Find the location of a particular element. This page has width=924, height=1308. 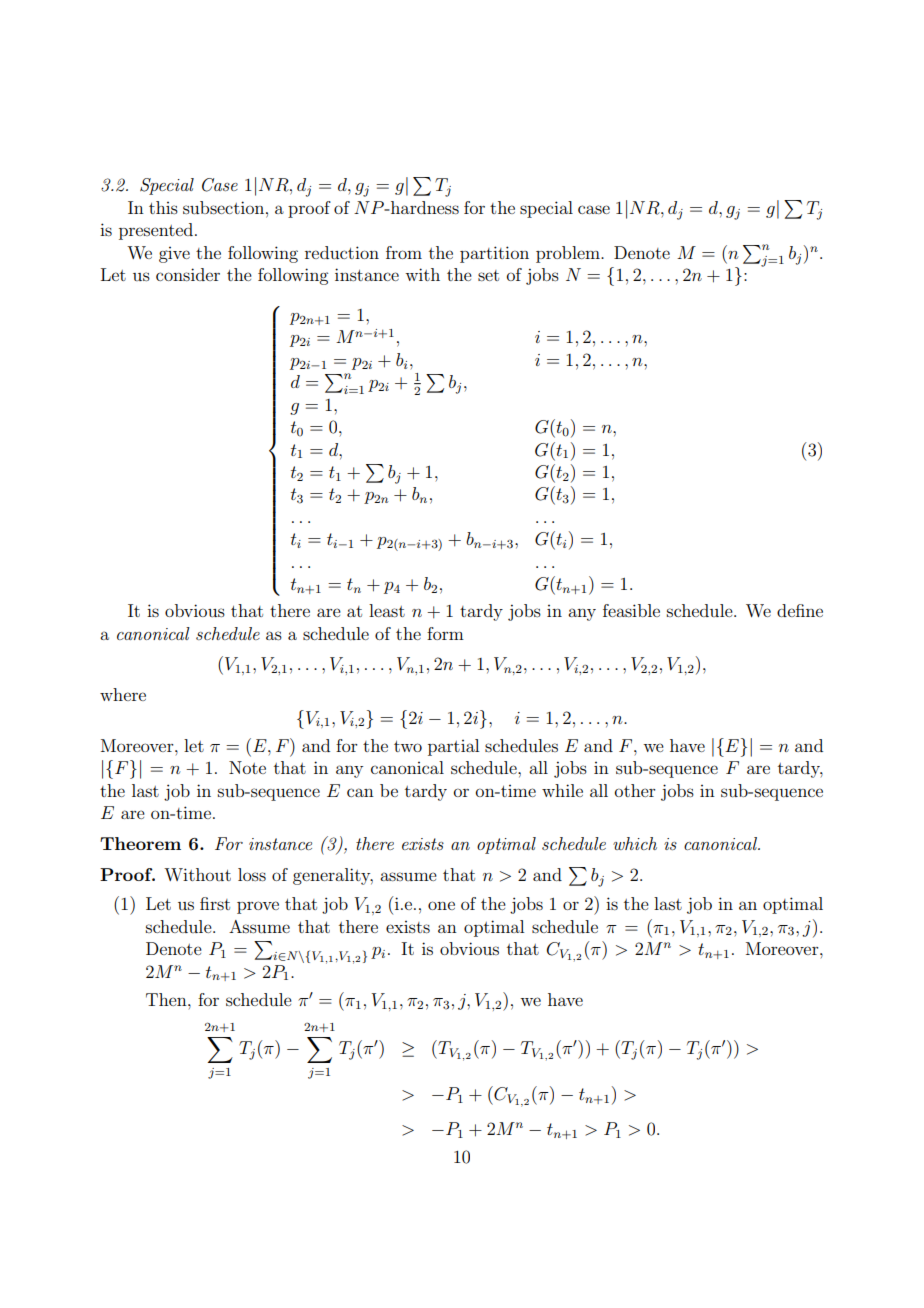

one is located at coordinates (441, 905).
